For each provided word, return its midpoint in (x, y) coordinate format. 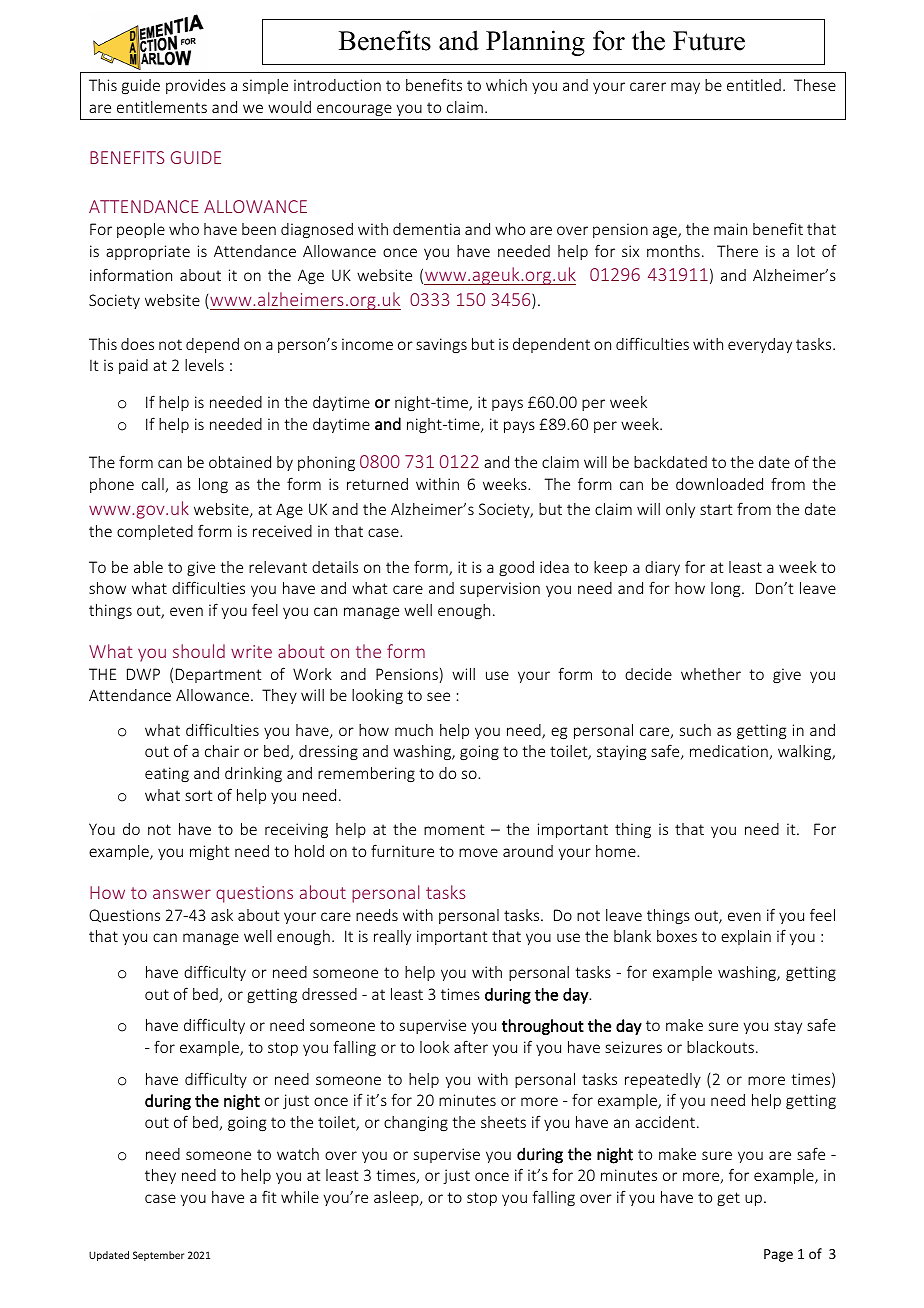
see (438, 696)
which (506, 85)
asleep (397, 1198)
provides (196, 86)
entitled (754, 85)
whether (711, 674)
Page (778, 1255)
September (158, 1256)
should (199, 651)
